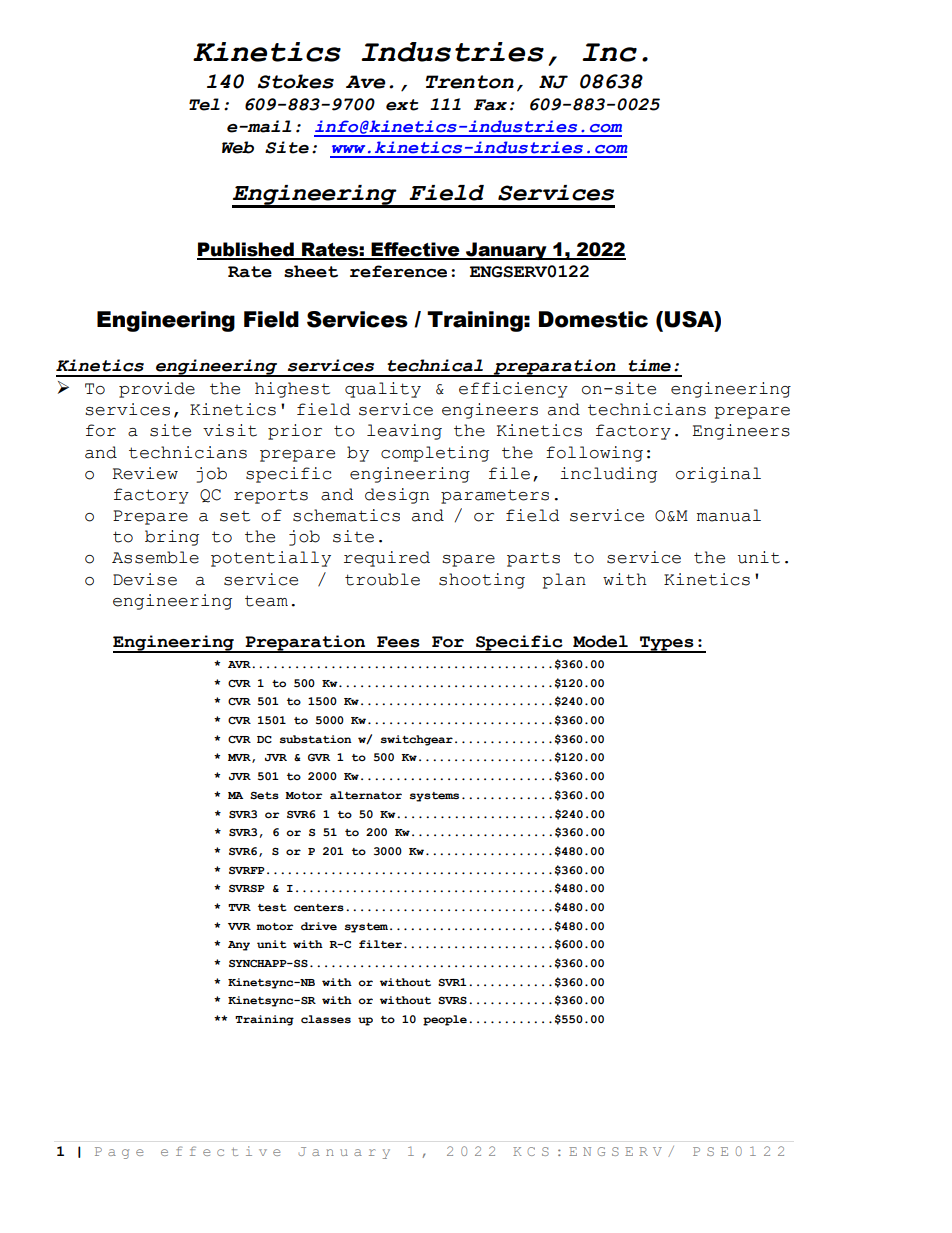 The height and width of the document is (1233, 952). I want to click on ext, so click(402, 105).
